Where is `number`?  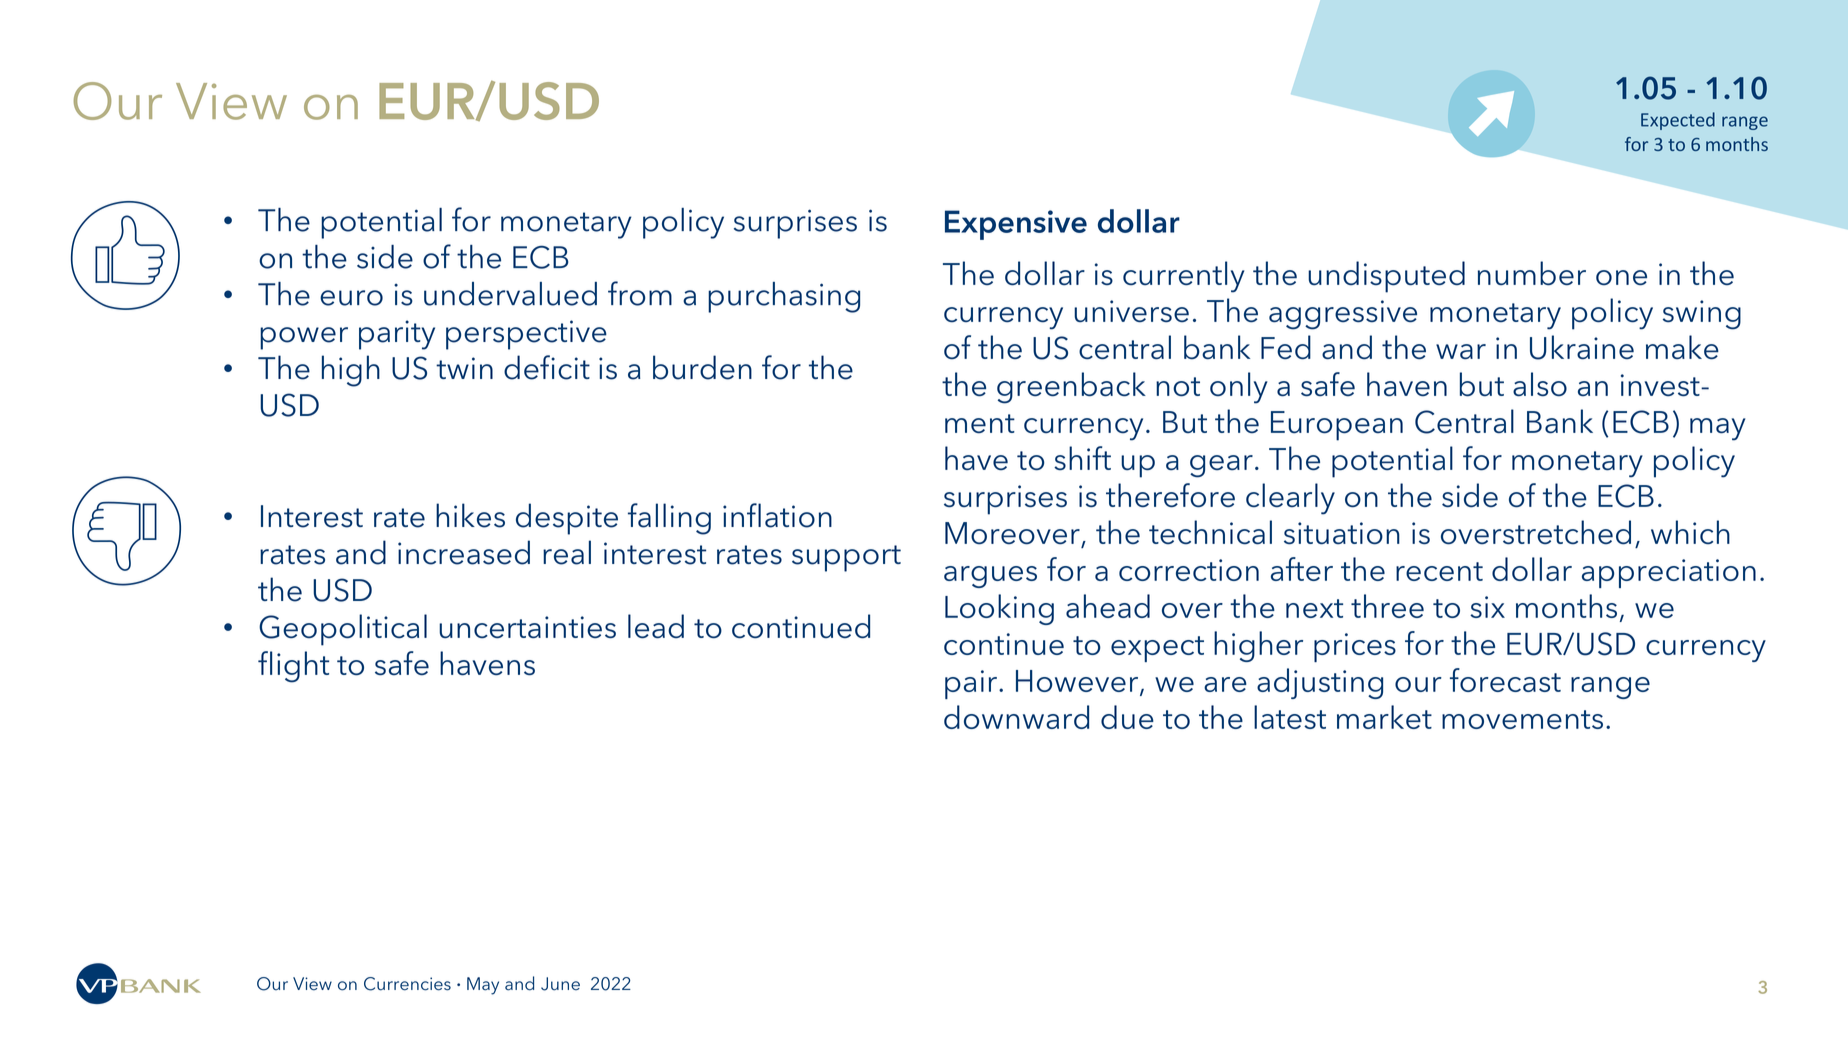 number is located at coordinates (1532, 273).
